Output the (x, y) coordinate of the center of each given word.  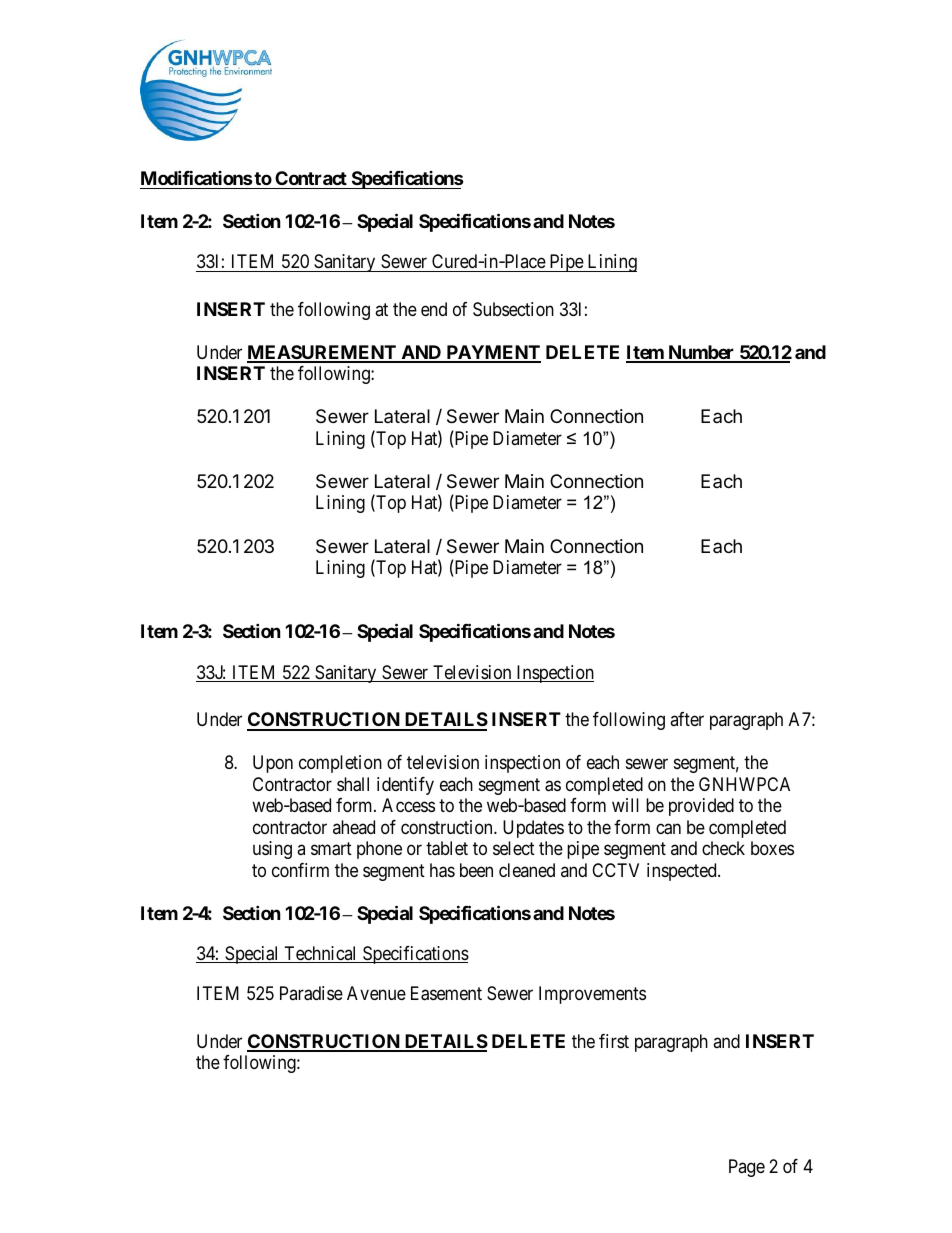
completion (340, 764)
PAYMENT (492, 353)
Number (701, 353)
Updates (533, 829)
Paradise (311, 993)
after (687, 719)
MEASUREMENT (322, 353)
